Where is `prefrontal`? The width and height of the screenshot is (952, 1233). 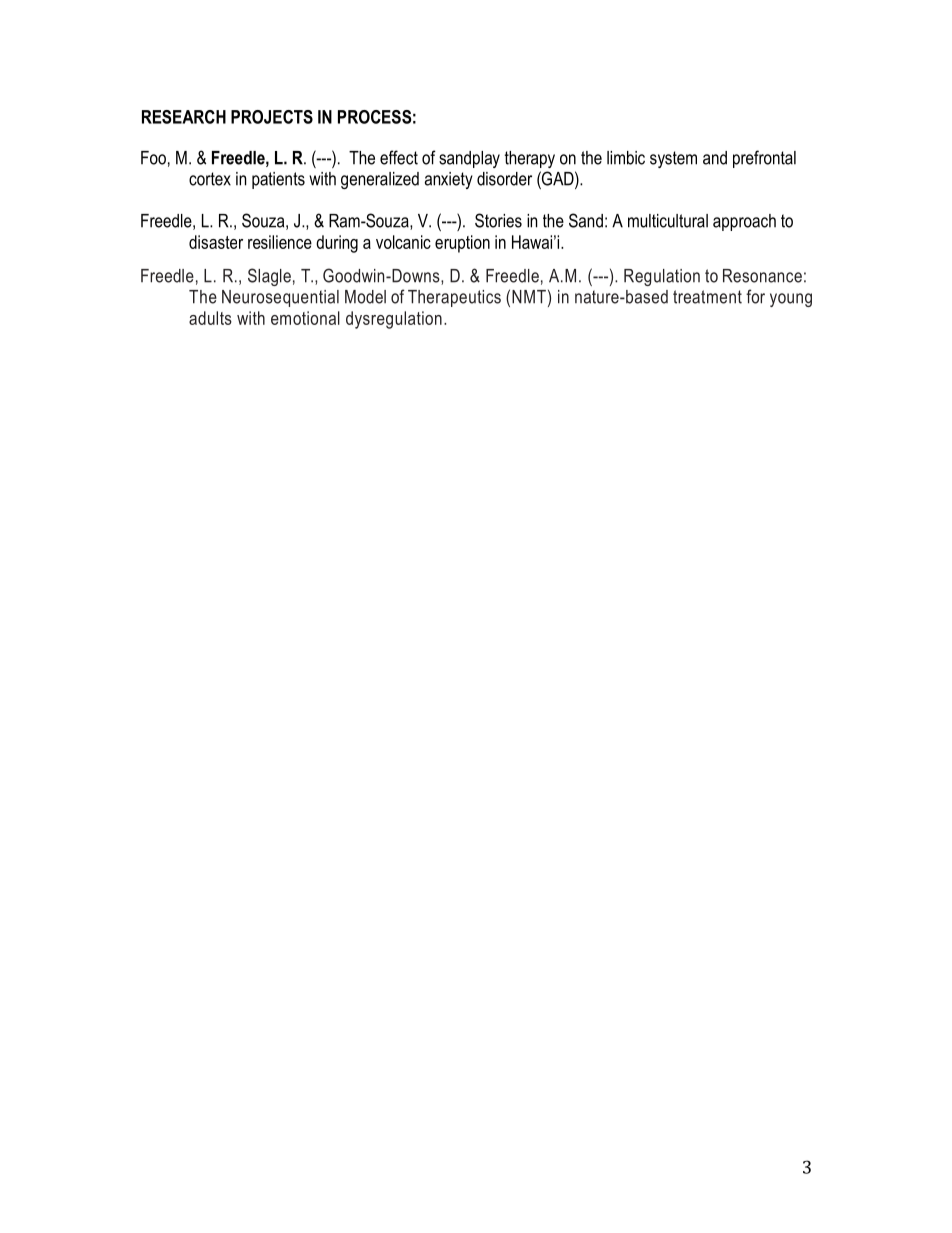 prefrontal is located at coordinates (764, 159).
